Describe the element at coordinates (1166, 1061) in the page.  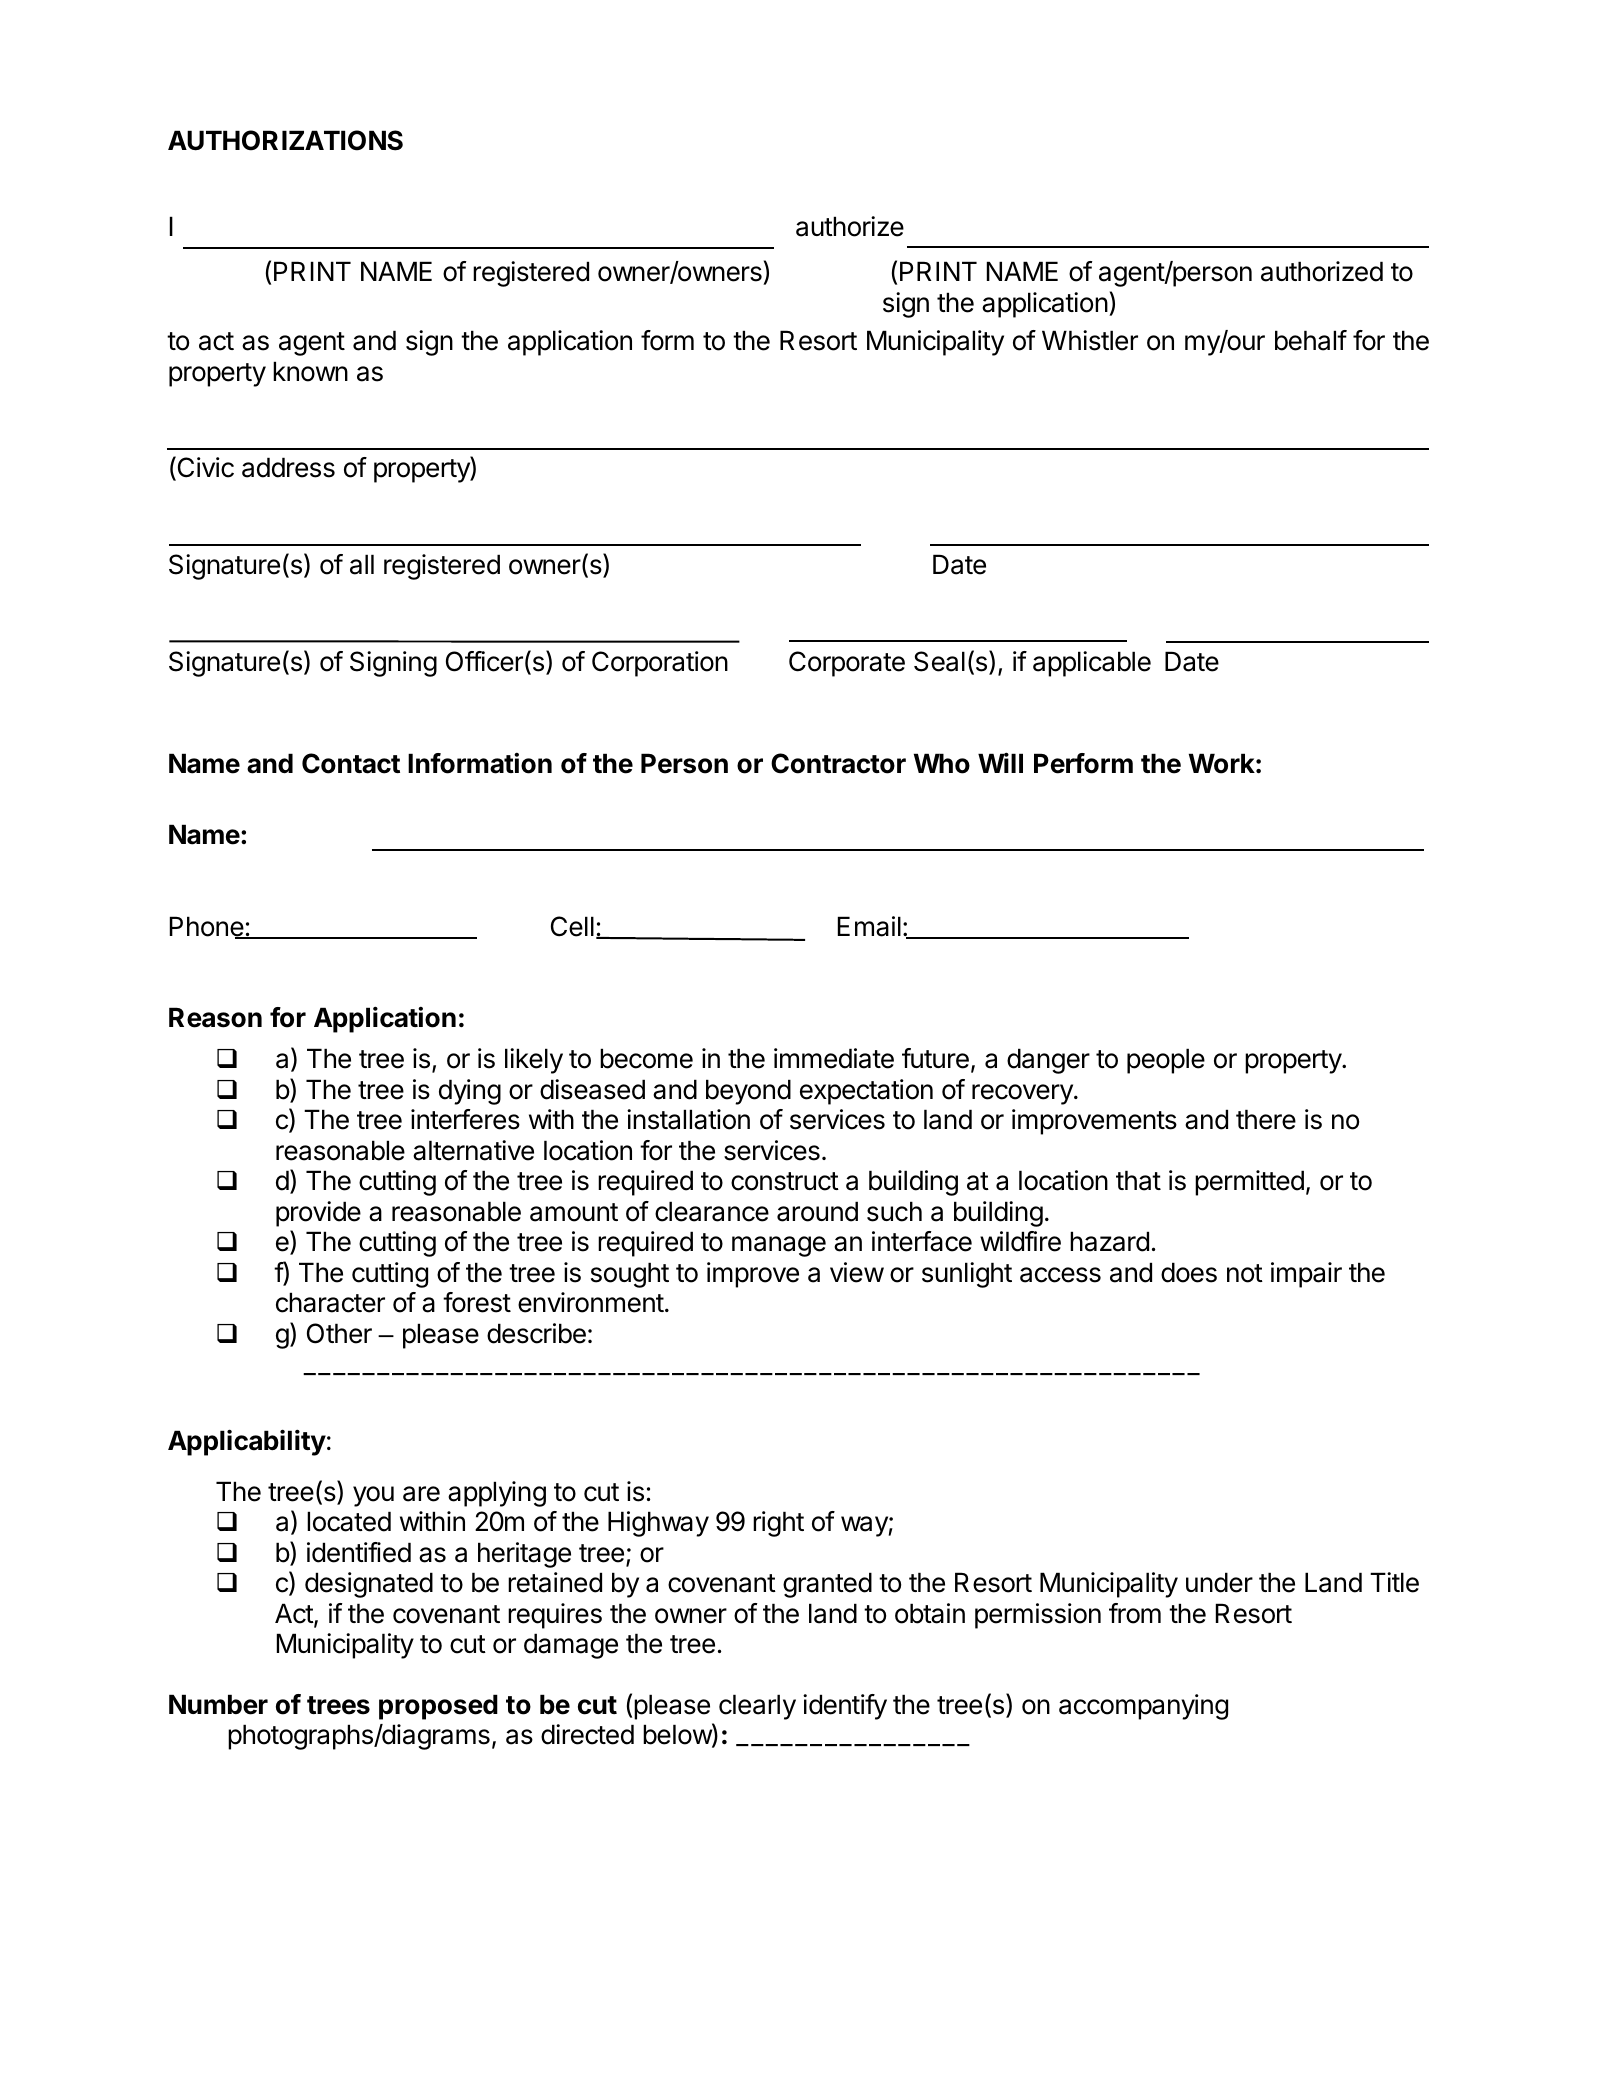
I see `people` at that location.
